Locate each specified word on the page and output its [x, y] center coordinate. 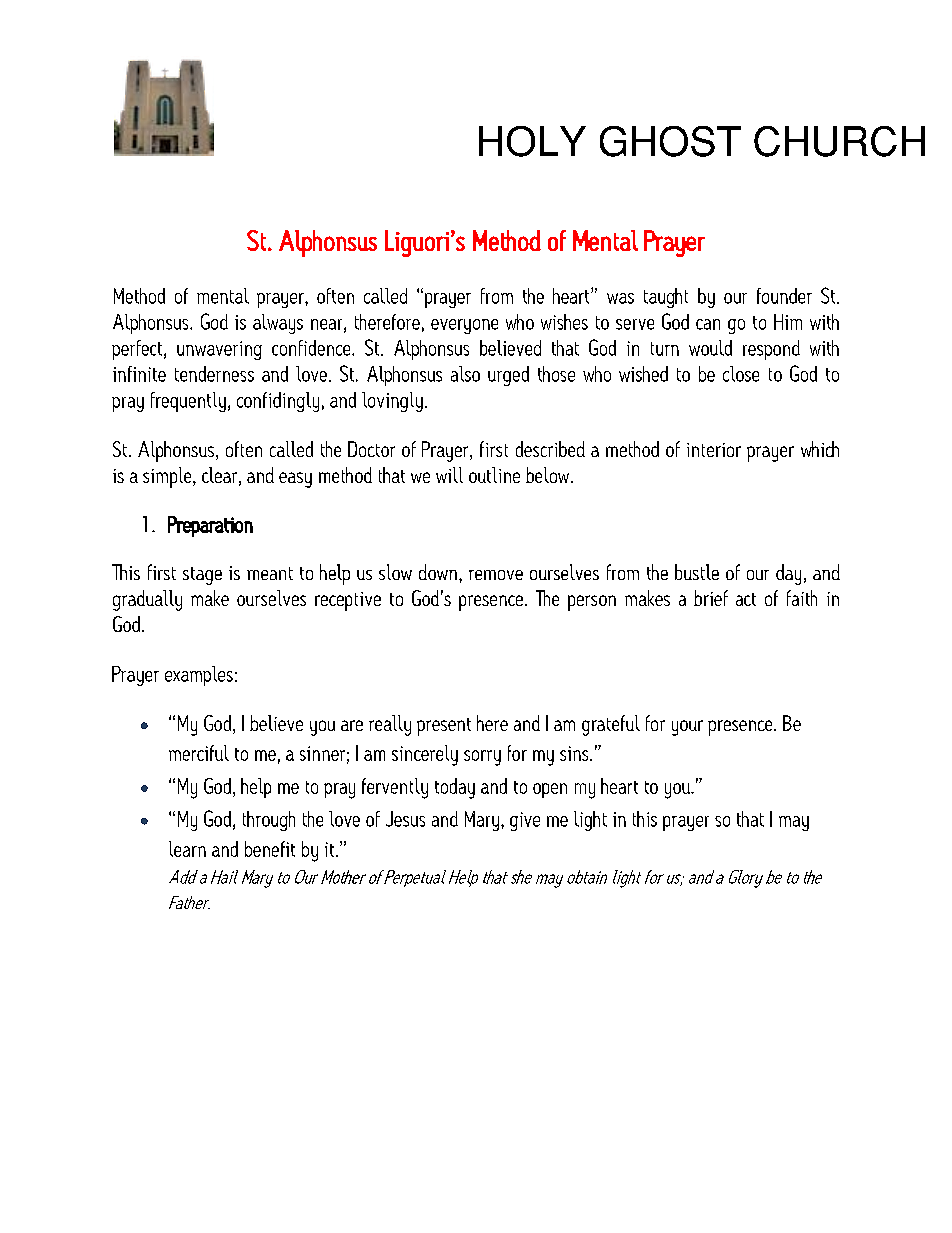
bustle [697, 572]
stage [202, 576]
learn [187, 849]
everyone [464, 326]
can [708, 324]
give [525, 821]
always [278, 324]
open [550, 790]
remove [496, 575]
